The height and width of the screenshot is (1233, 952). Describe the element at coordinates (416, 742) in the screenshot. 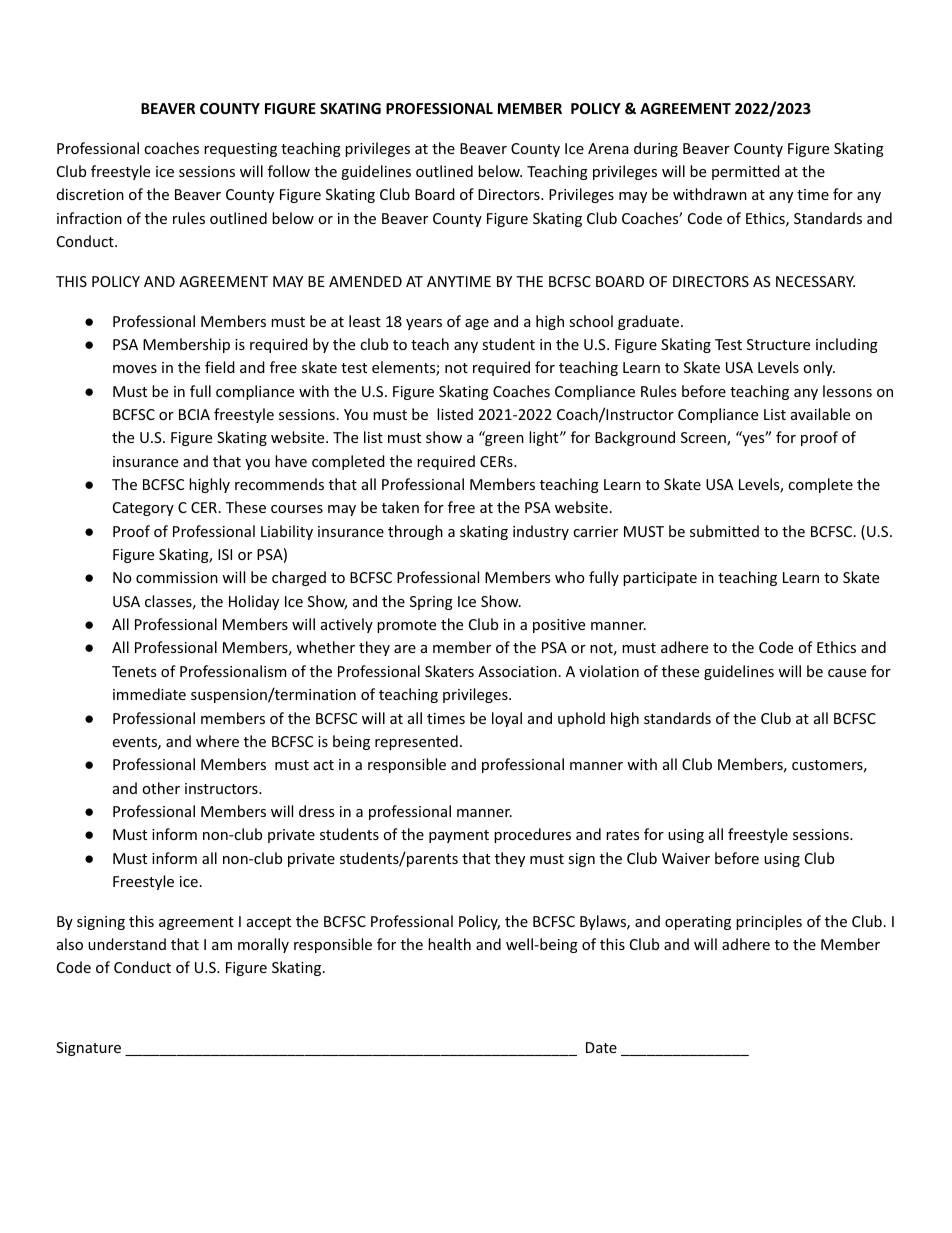

I see `represented` at that location.
